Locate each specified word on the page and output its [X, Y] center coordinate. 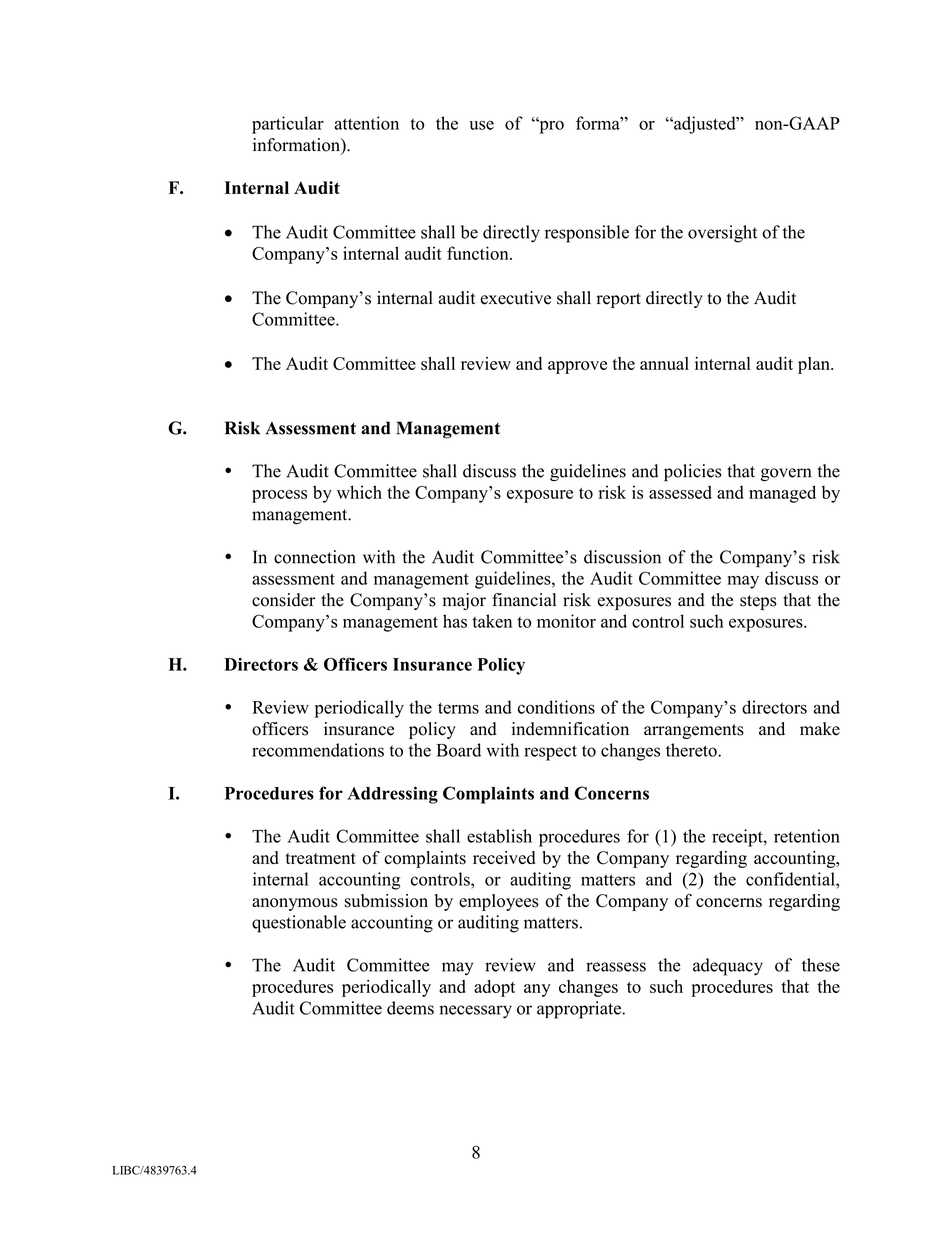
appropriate [580, 1010]
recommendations [318, 750]
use [481, 125]
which [359, 492]
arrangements [694, 731]
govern [786, 475]
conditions [556, 707]
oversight [722, 234]
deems [410, 1008]
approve [577, 367]
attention [366, 123]
